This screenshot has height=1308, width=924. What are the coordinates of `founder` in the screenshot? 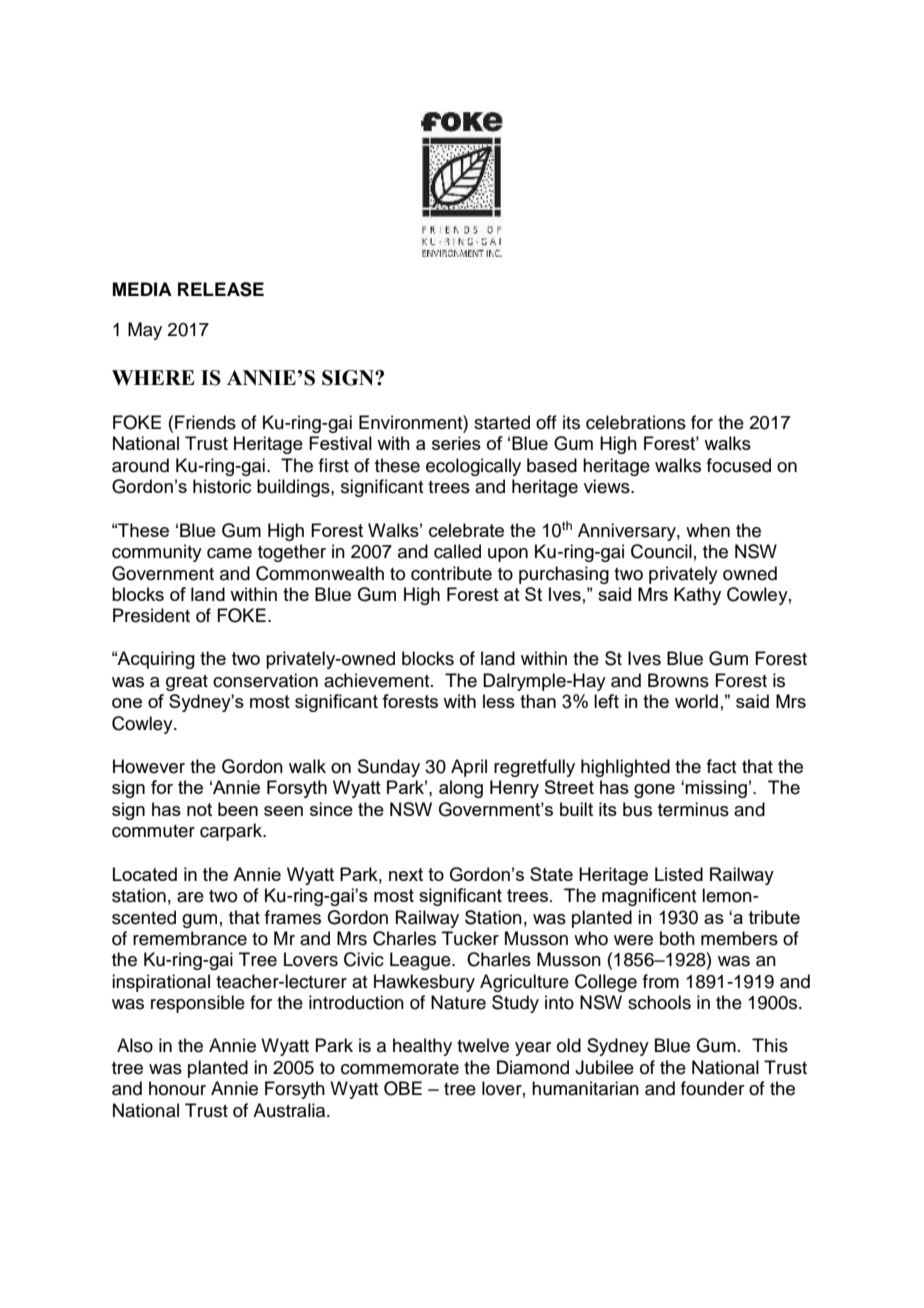 It's located at (712, 1088).
